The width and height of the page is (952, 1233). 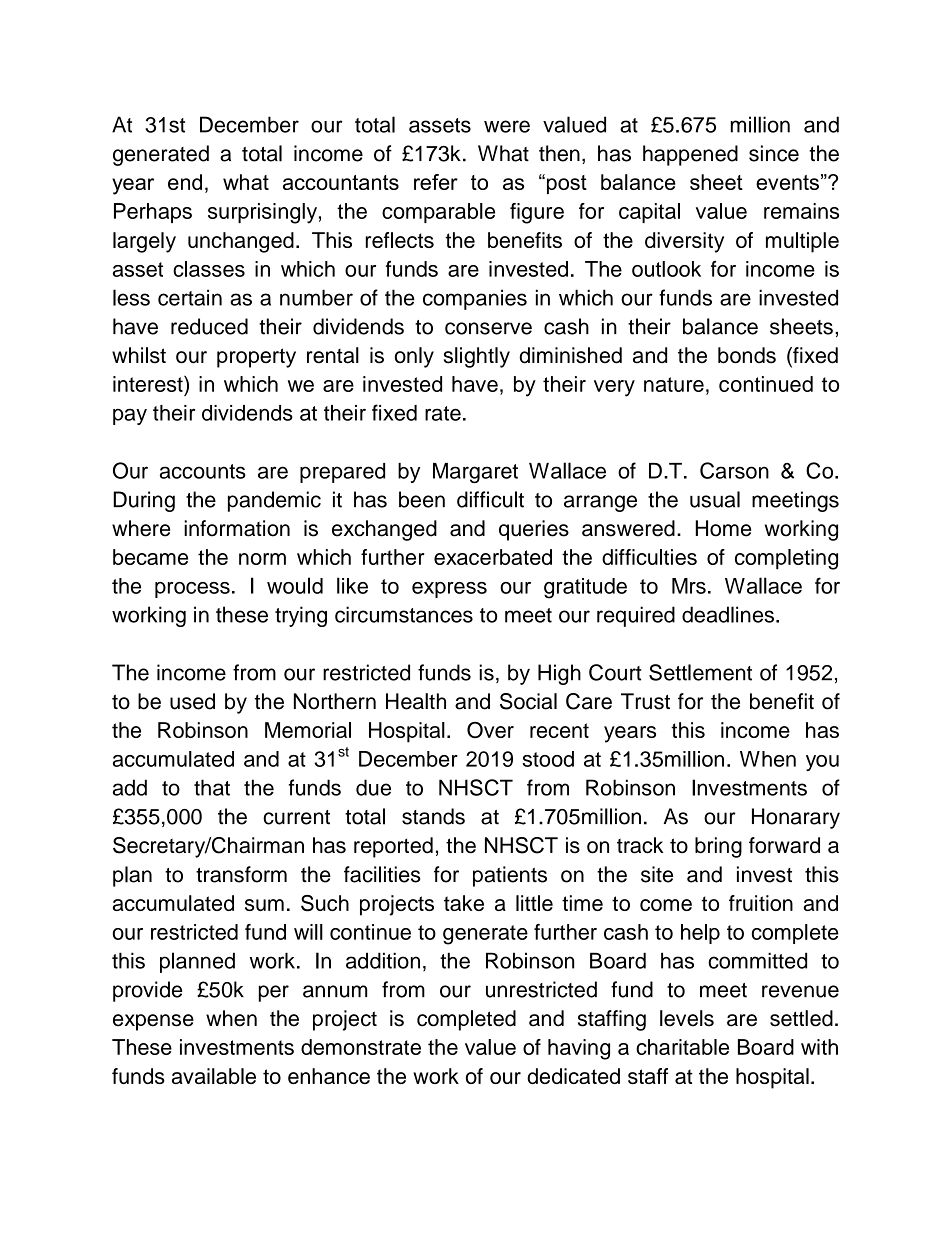 What do you see at coordinates (149, 384) in the page?
I see `interest` at bounding box center [149, 384].
